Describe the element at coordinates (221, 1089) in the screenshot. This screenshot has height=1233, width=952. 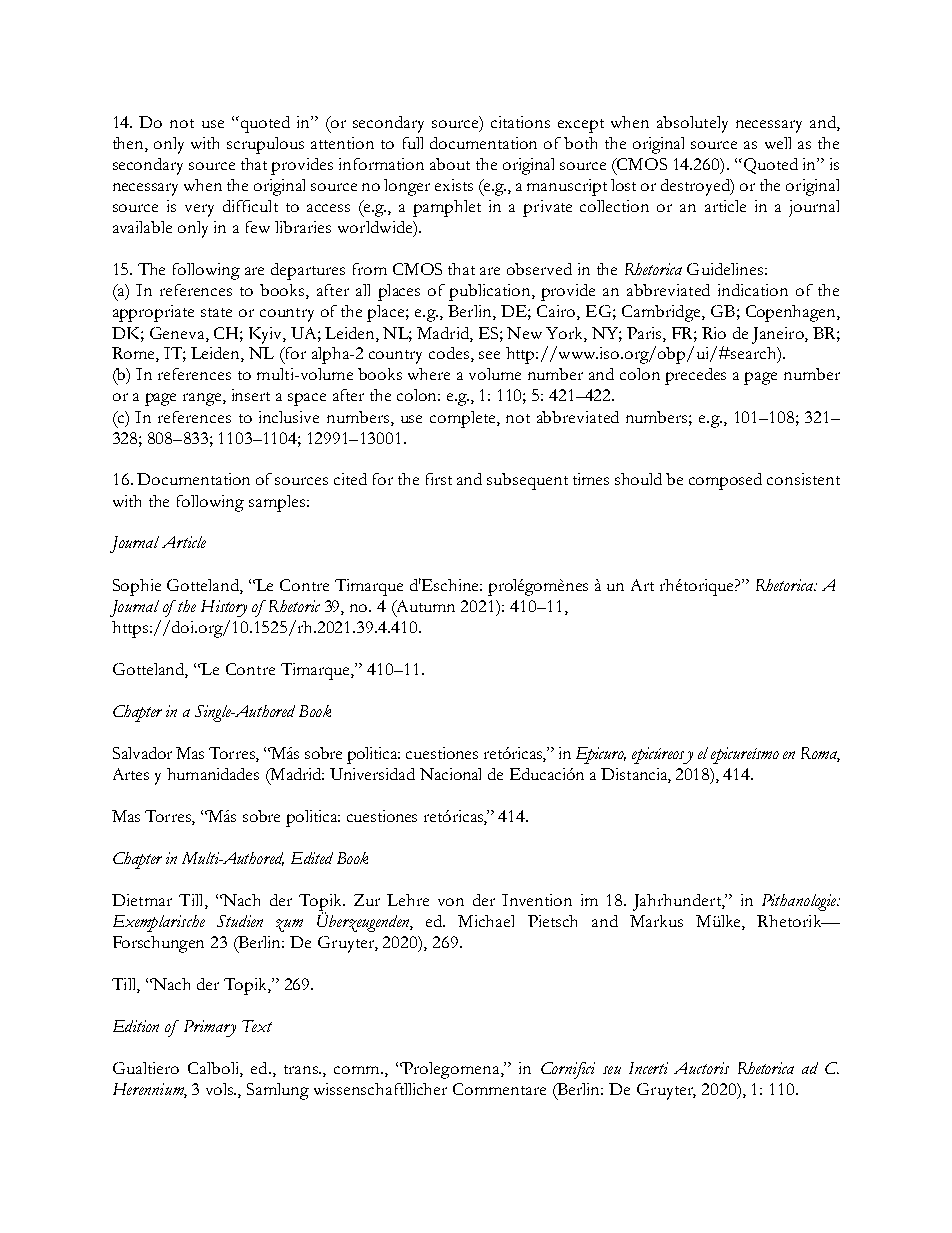
I see `vols` at that location.
